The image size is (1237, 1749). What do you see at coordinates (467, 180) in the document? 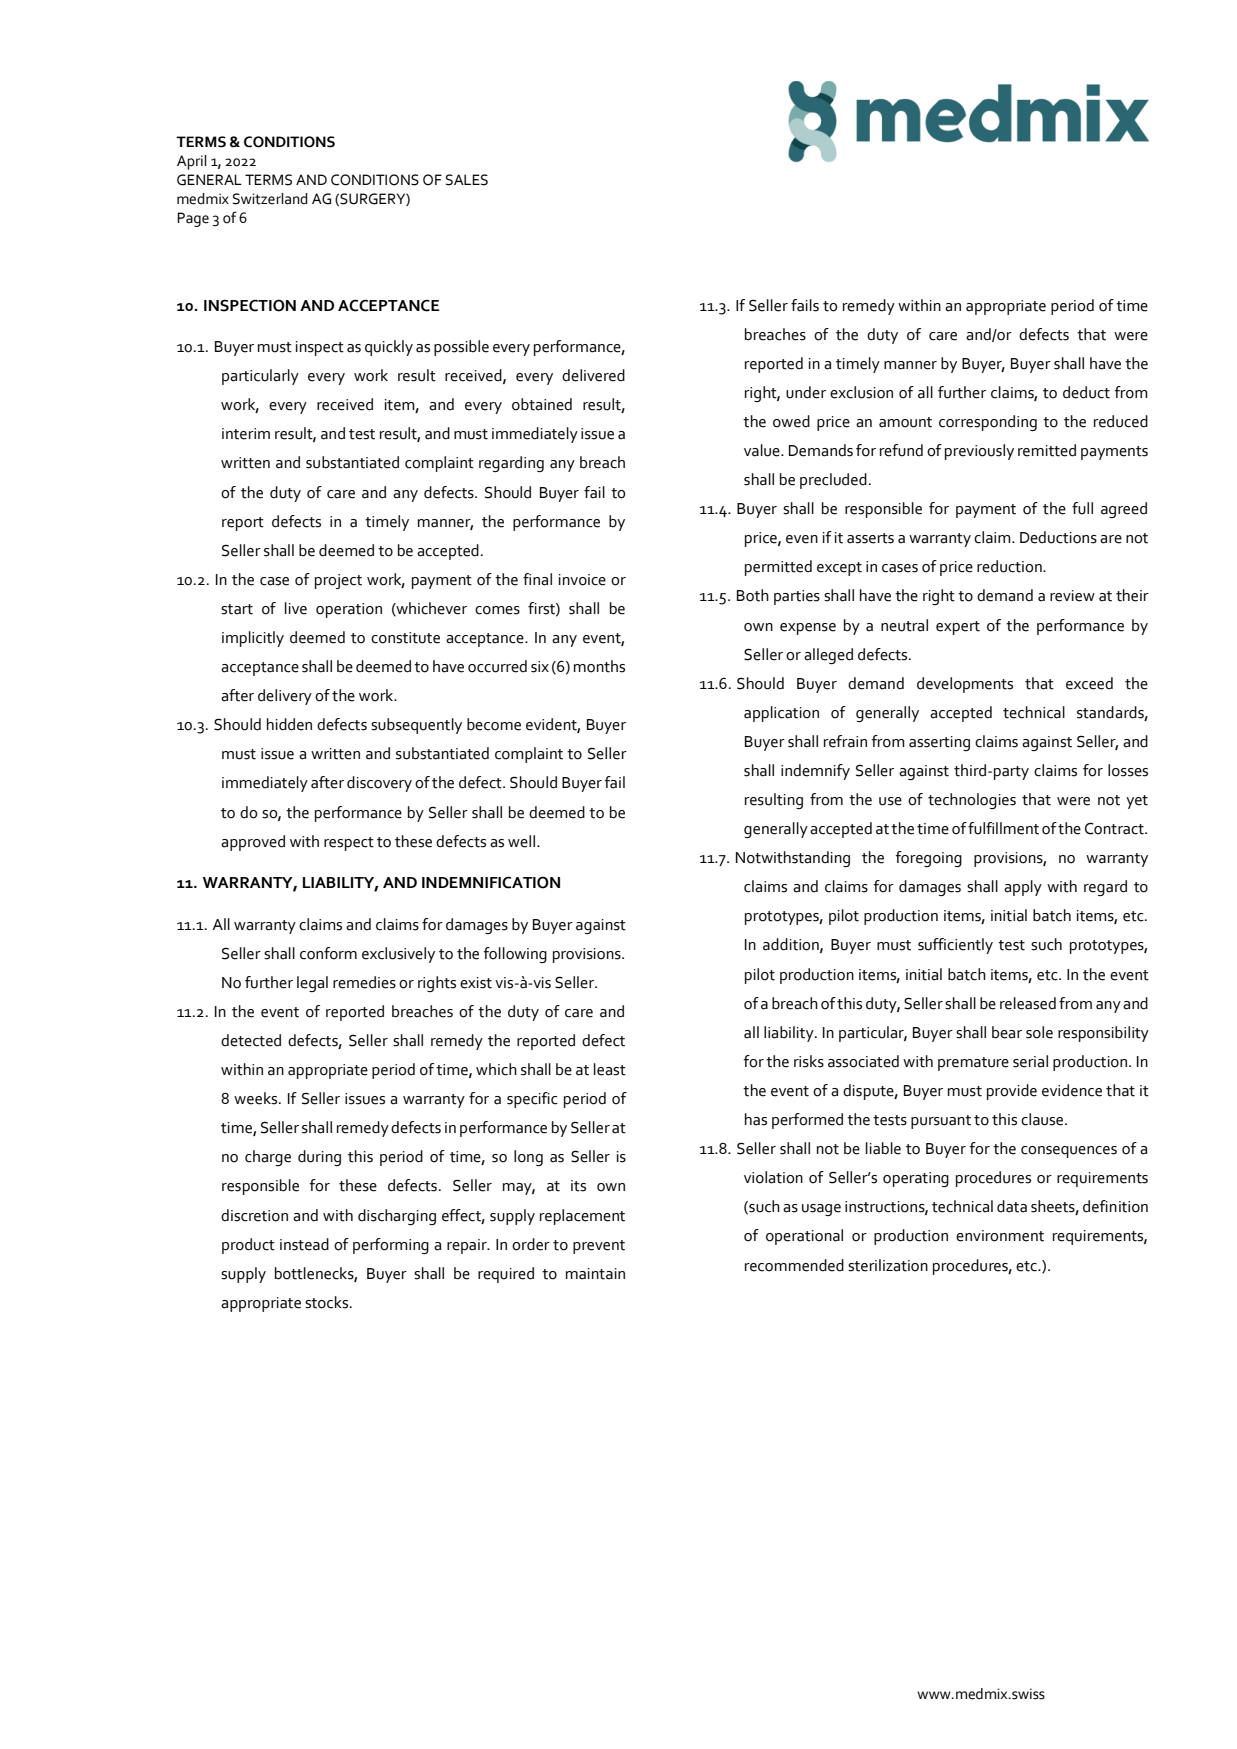
I see `SALES` at bounding box center [467, 180].
